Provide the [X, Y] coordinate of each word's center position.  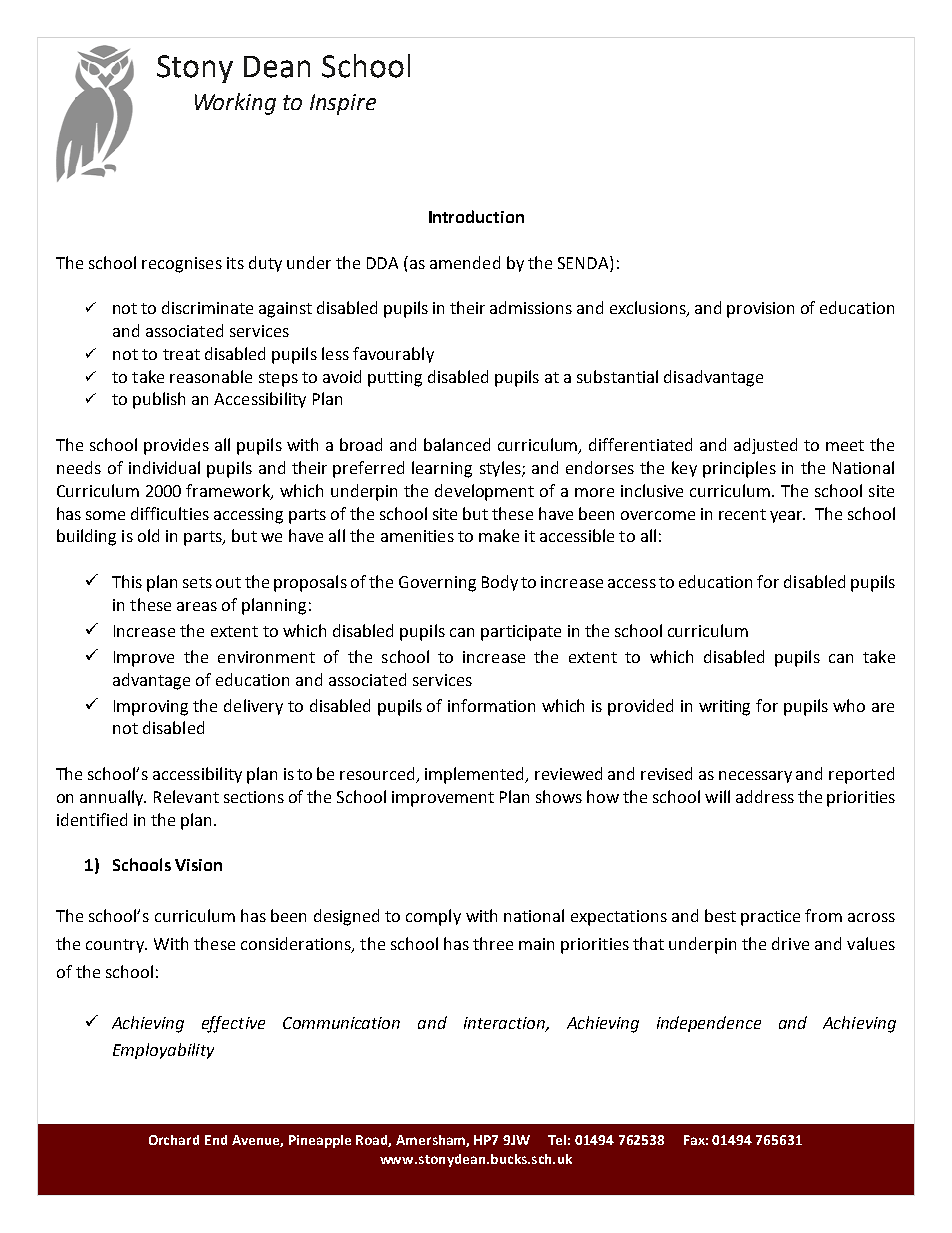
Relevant [186, 796]
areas [197, 606]
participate [521, 633]
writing [724, 708]
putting [395, 379]
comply [433, 917]
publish [159, 400]
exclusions [649, 309]
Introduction [476, 216]
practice [770, 918]
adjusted [765, 446]
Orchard [174, 1140]
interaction [505, 1024]
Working [235, 104]
